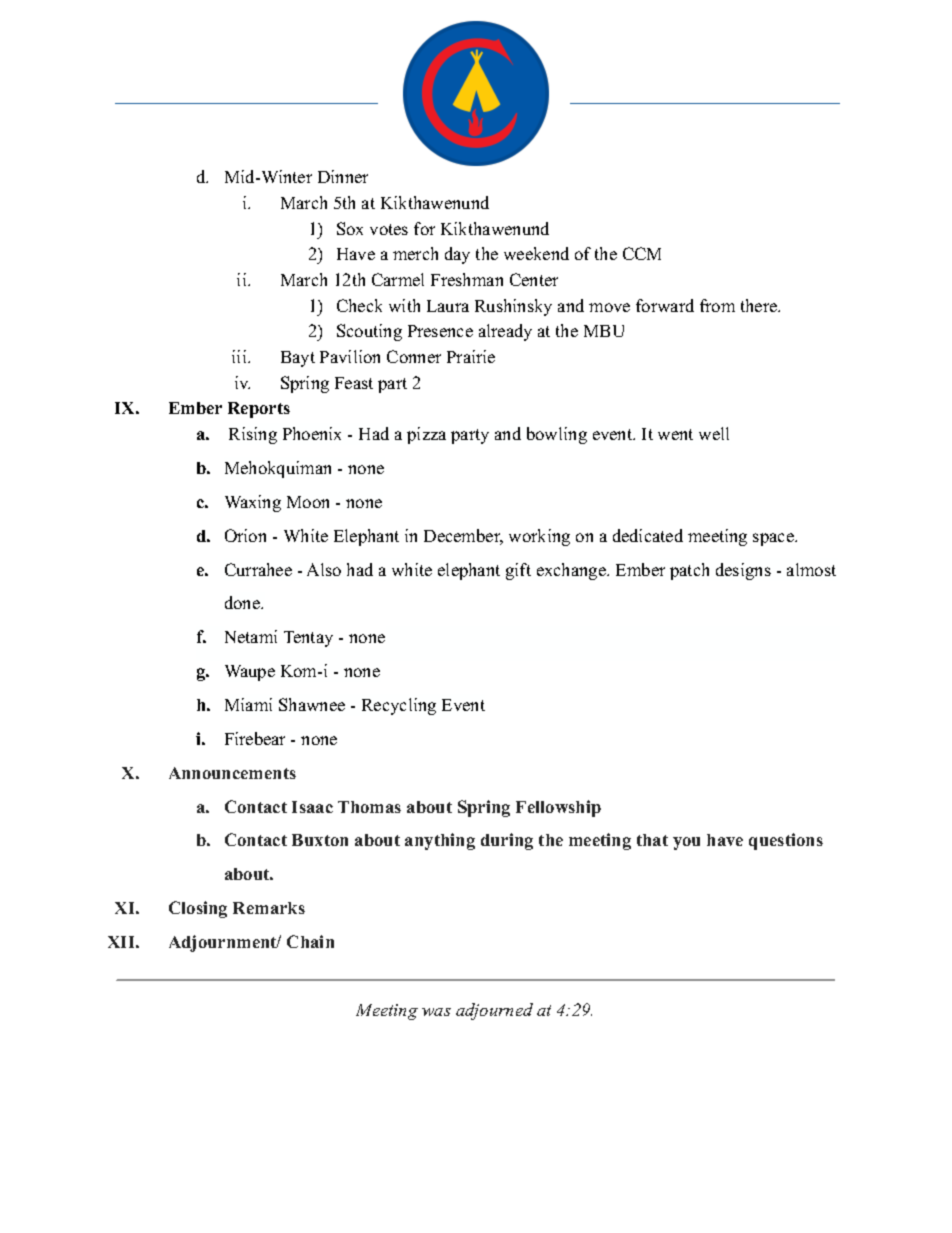  Describe the element at coordinates (248, 704) in the image. I see `Miami` at that location.
